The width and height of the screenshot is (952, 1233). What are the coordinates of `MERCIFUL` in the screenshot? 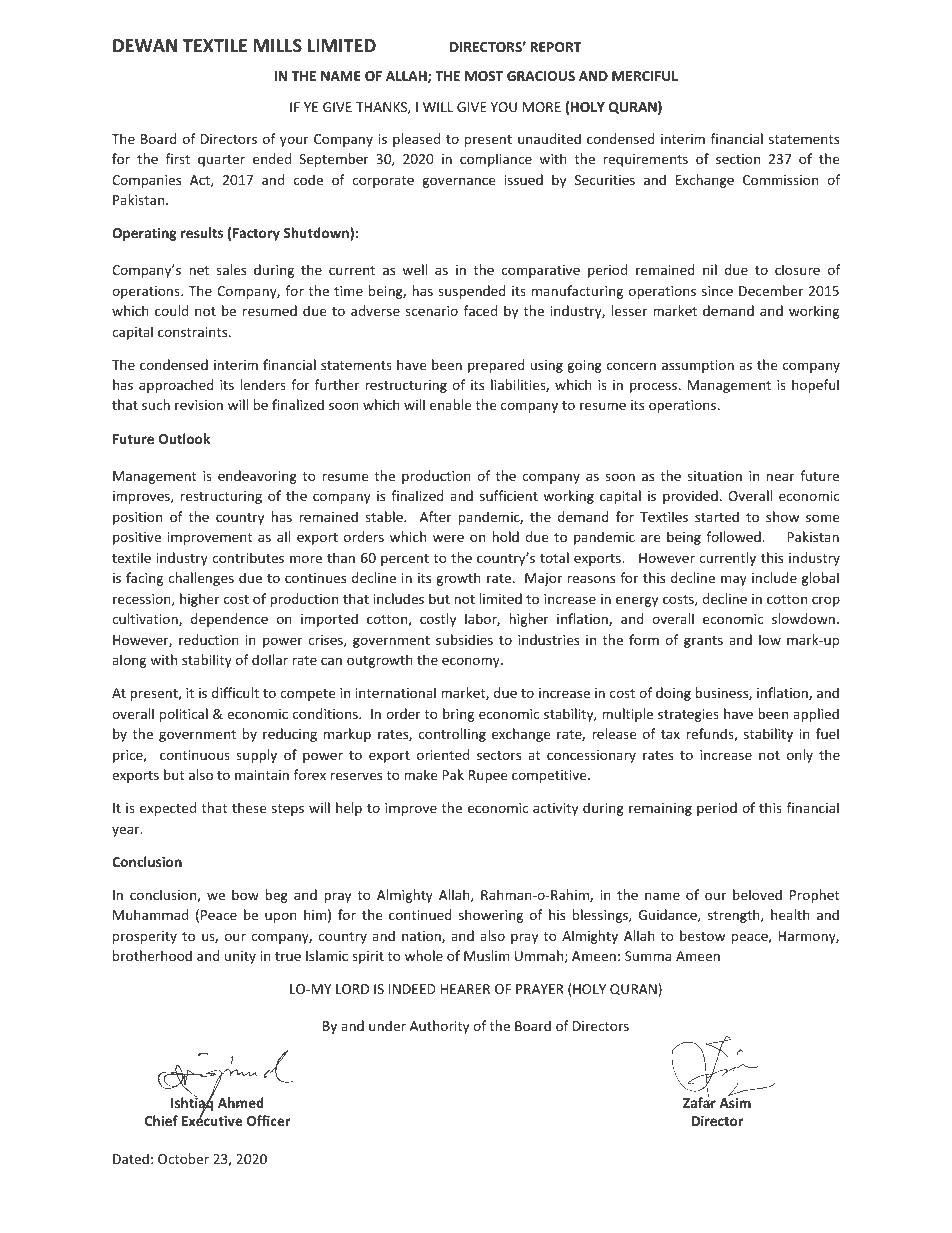 It's located at (645, 76).
